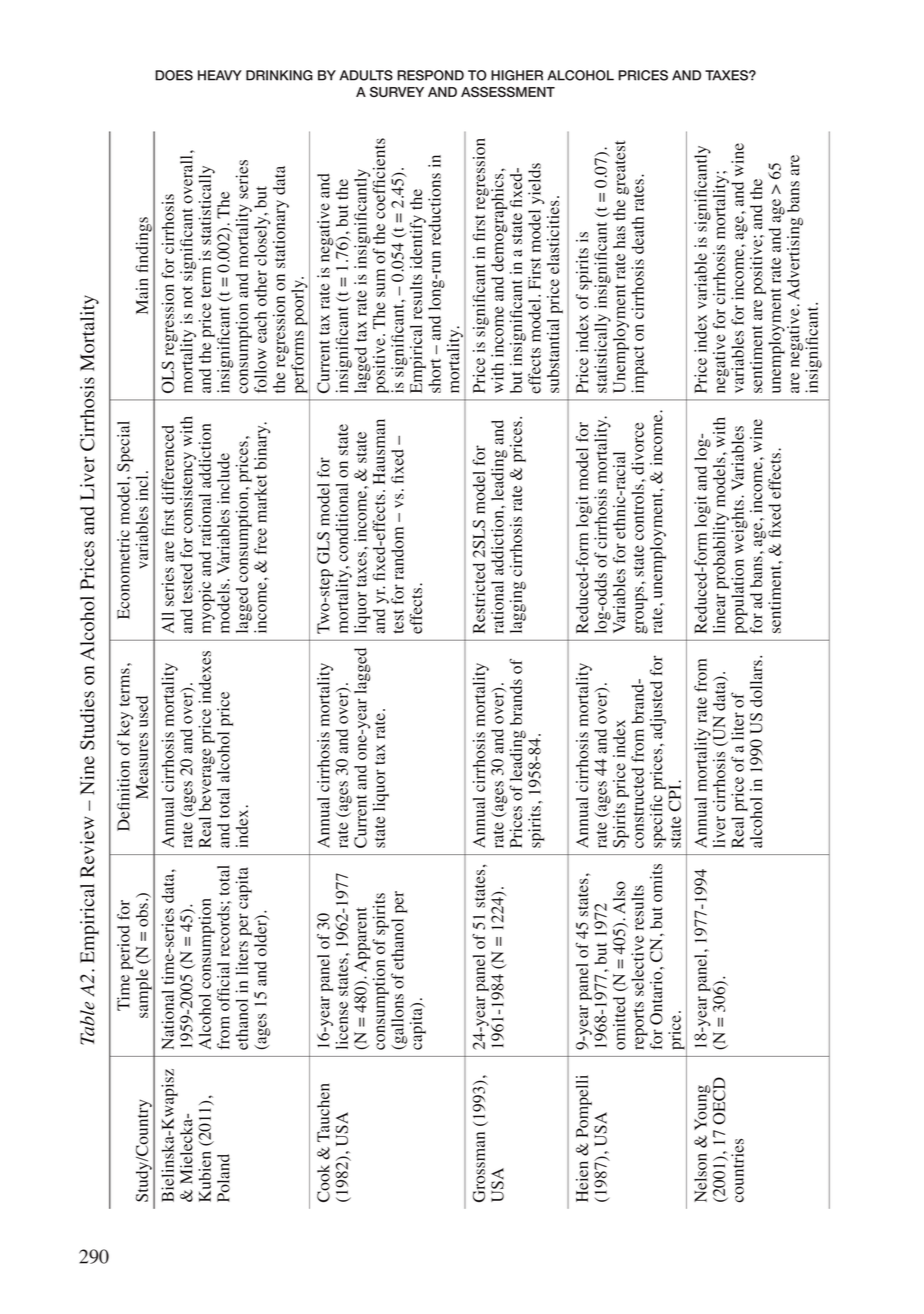  Describe the element at coordinates (517, 75) in the document. I see `Higher` at that location.
